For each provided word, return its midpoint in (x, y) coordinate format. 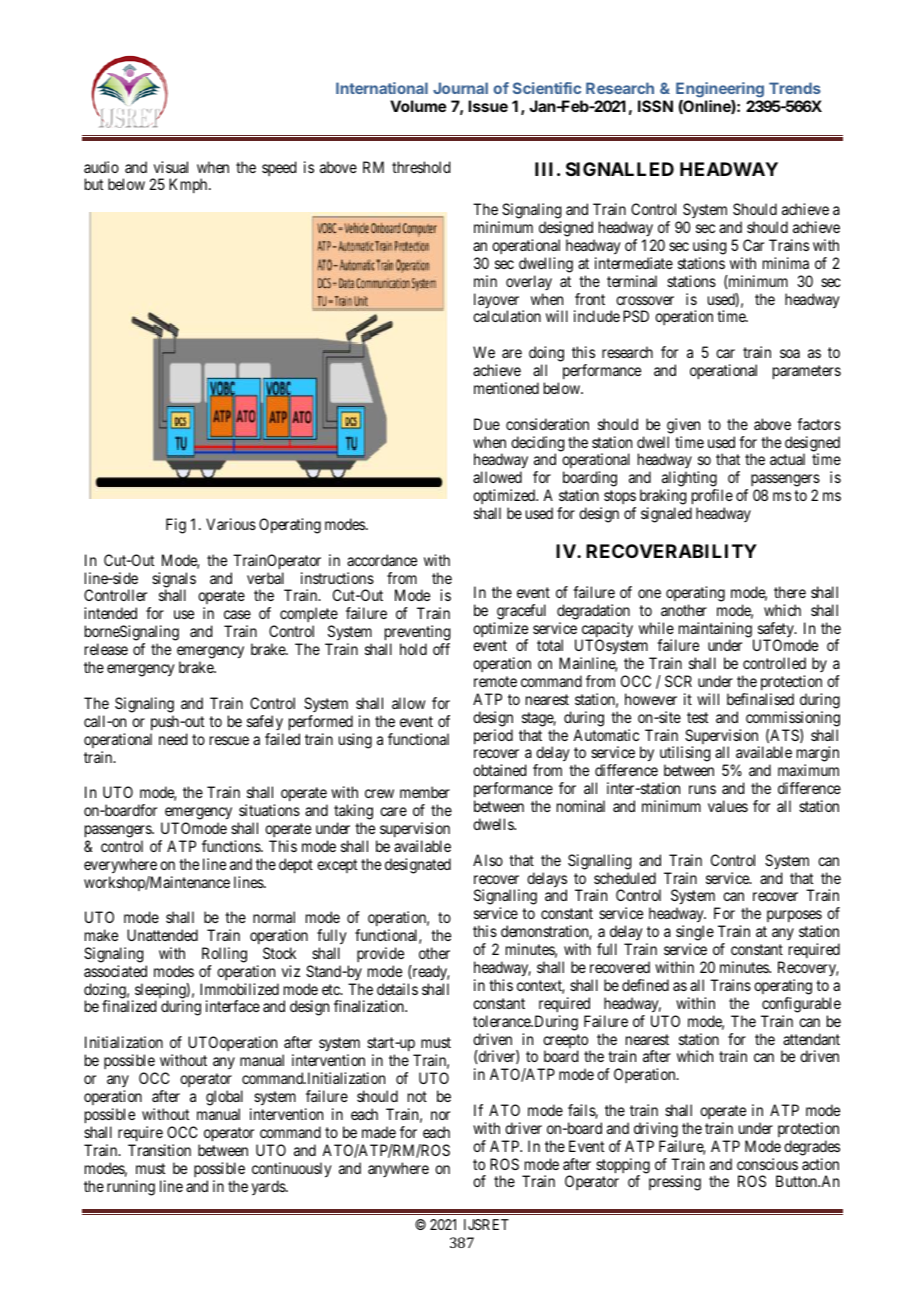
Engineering (720, 90)
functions (232, 846)
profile (711, 498)
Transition (159, 1150)
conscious (767, 1164)
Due (487, 424)
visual (171, 167)
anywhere (398, 1169)
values (728, 806)
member (425, 792)
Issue (488, 106)
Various (231, 524)
